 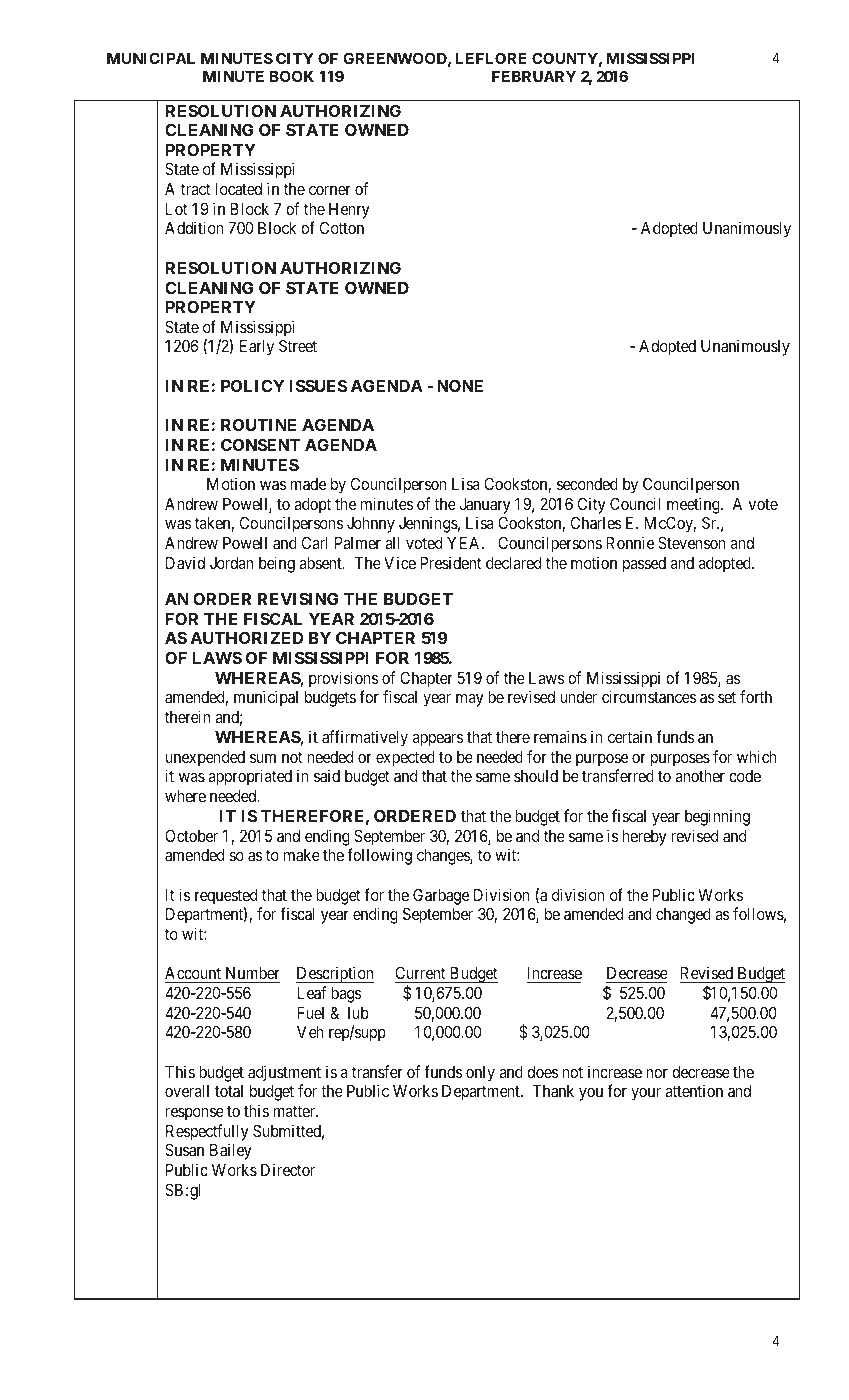 What do you see at coordinates (644, 565) in the page?
I see `passed` at bounding box center [644, 565].
